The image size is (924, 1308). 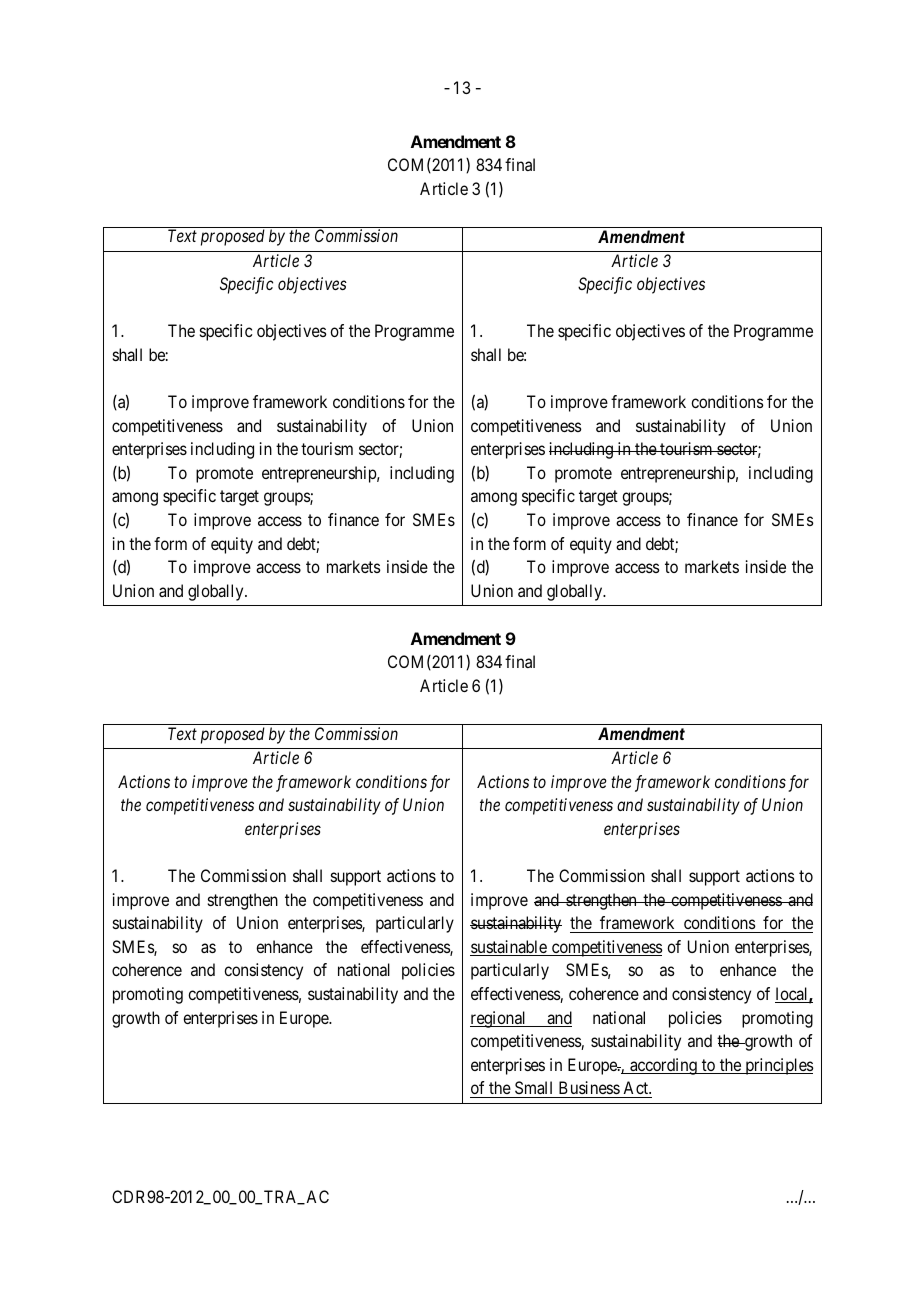 I want to click on principles, so click(x=778, y=1066).
